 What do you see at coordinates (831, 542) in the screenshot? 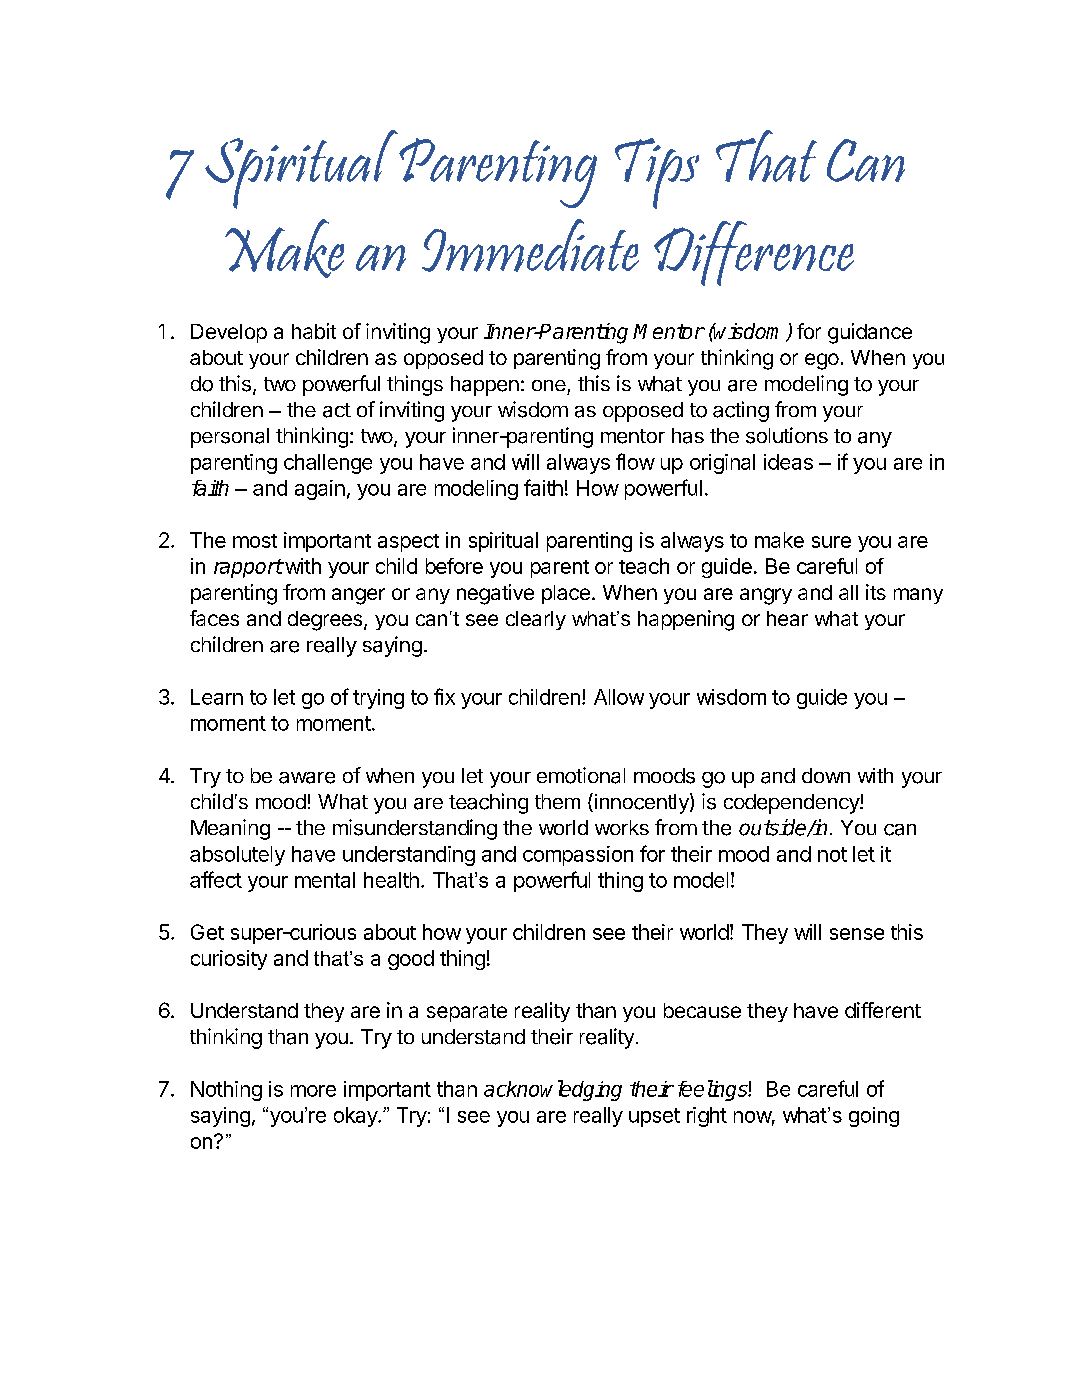
I see `sure` at bounding box center [831, 542].
